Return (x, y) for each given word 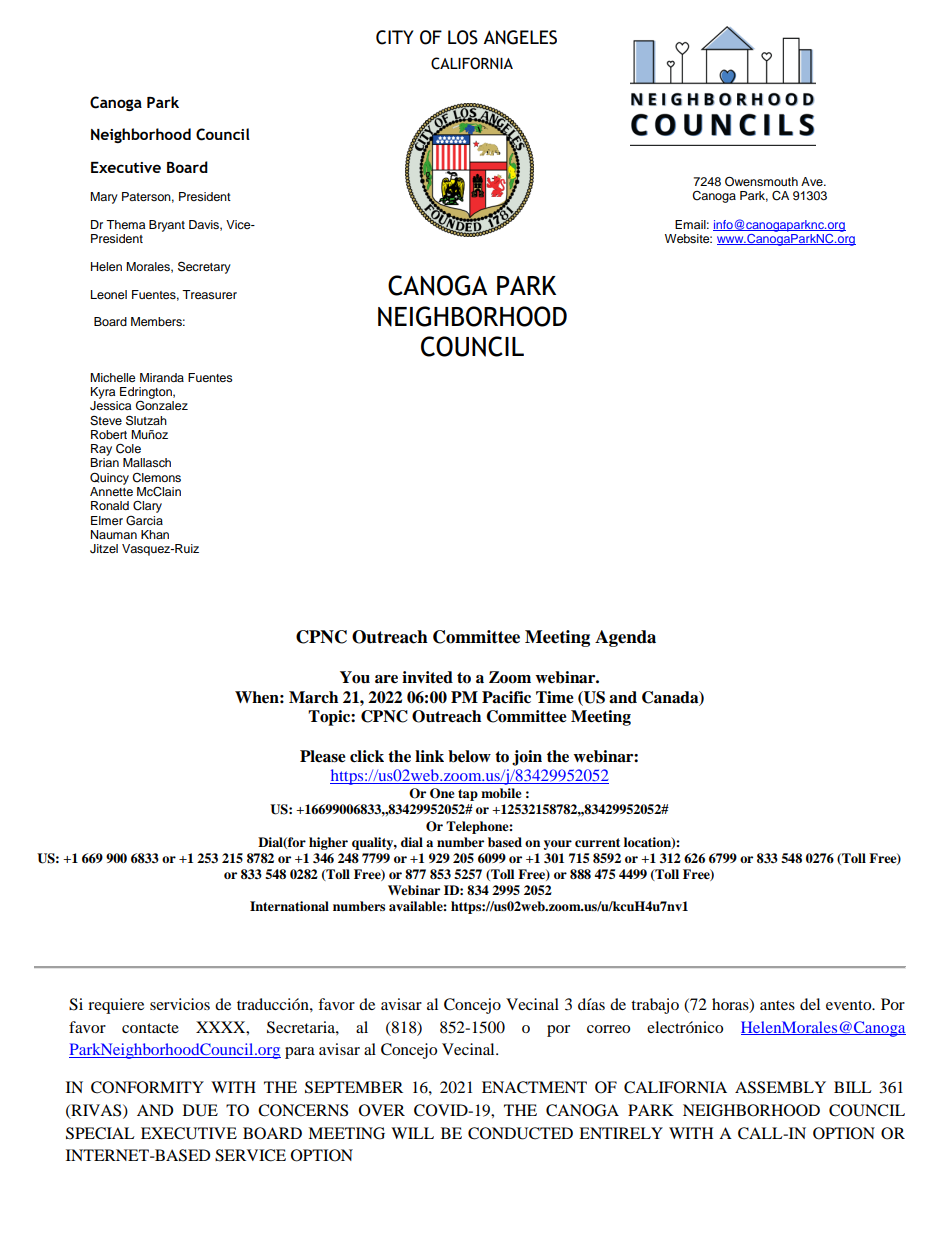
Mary (104, 198)
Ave (813, 181)
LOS (463, 37)
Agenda (625, 638)
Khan (155, 534)
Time (555, 697)
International (289, 906)
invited (427, 677)
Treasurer (209, 294)
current (597, 842)
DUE (200, 1110)
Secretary (204, 267)
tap (468, 795)
